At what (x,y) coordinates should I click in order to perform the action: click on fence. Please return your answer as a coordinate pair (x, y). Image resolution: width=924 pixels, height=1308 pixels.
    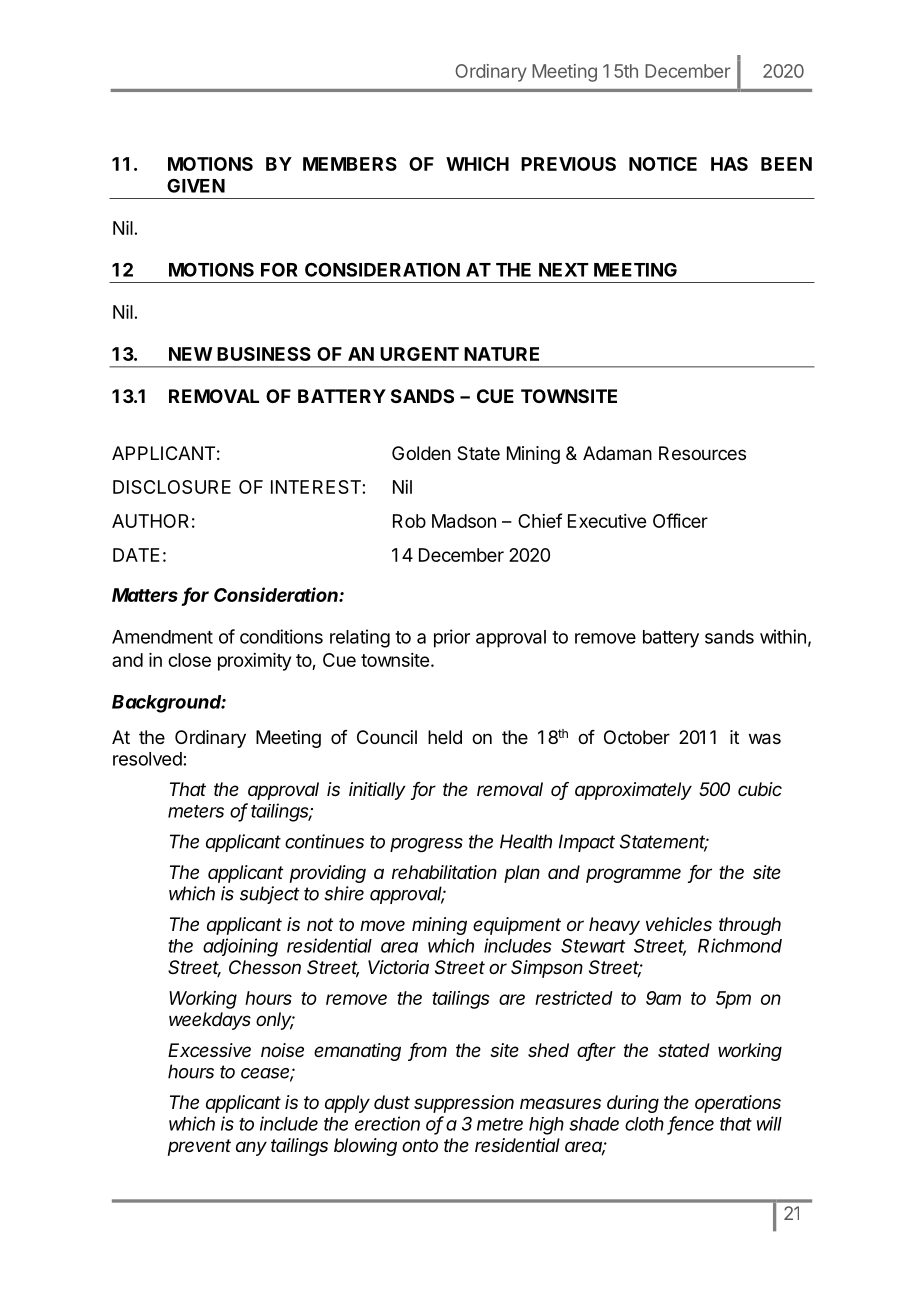
    Looking at the image, I should click on (691, 1124).
